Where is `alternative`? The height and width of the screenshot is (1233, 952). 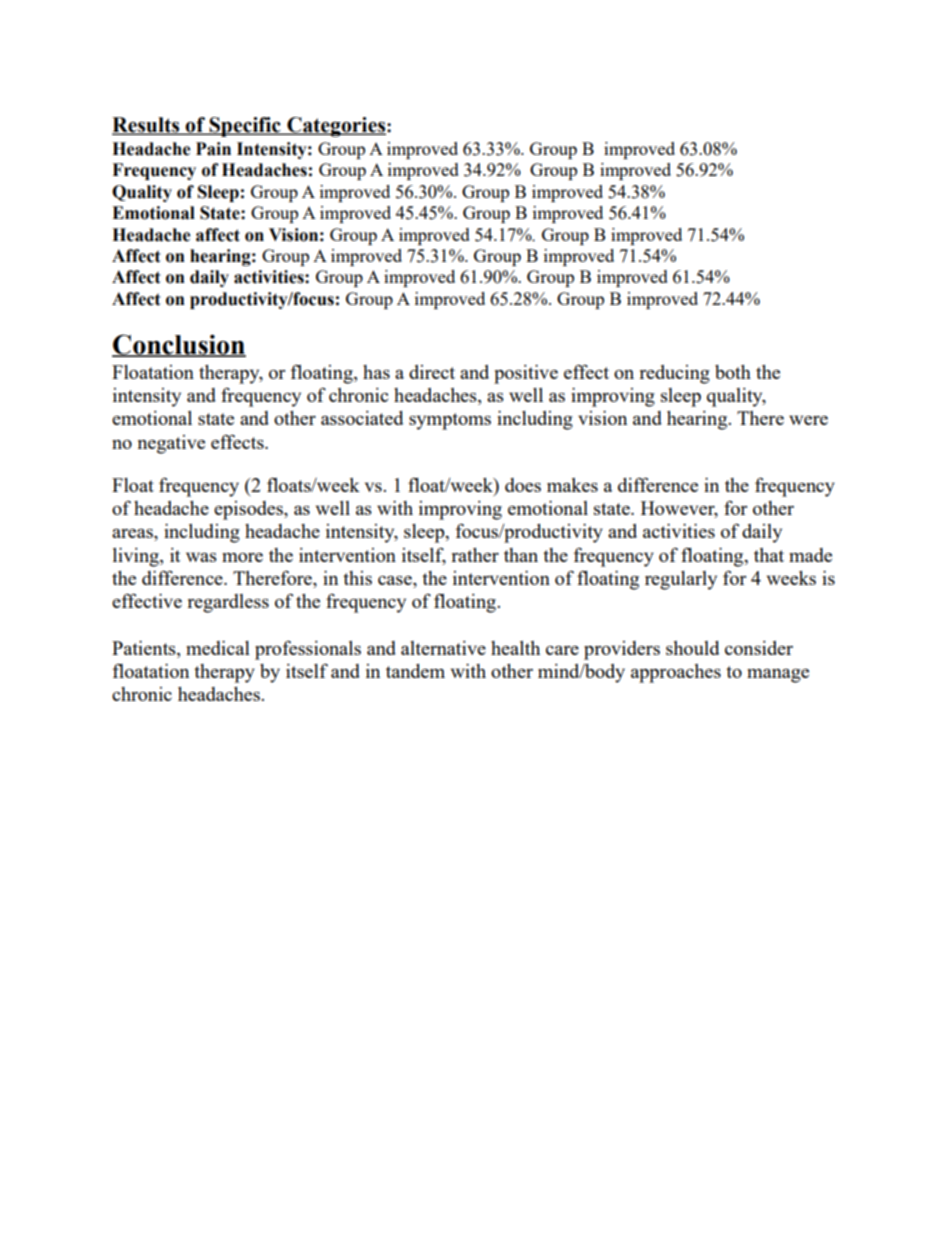 alternative is located at coordinates (443, 648).
